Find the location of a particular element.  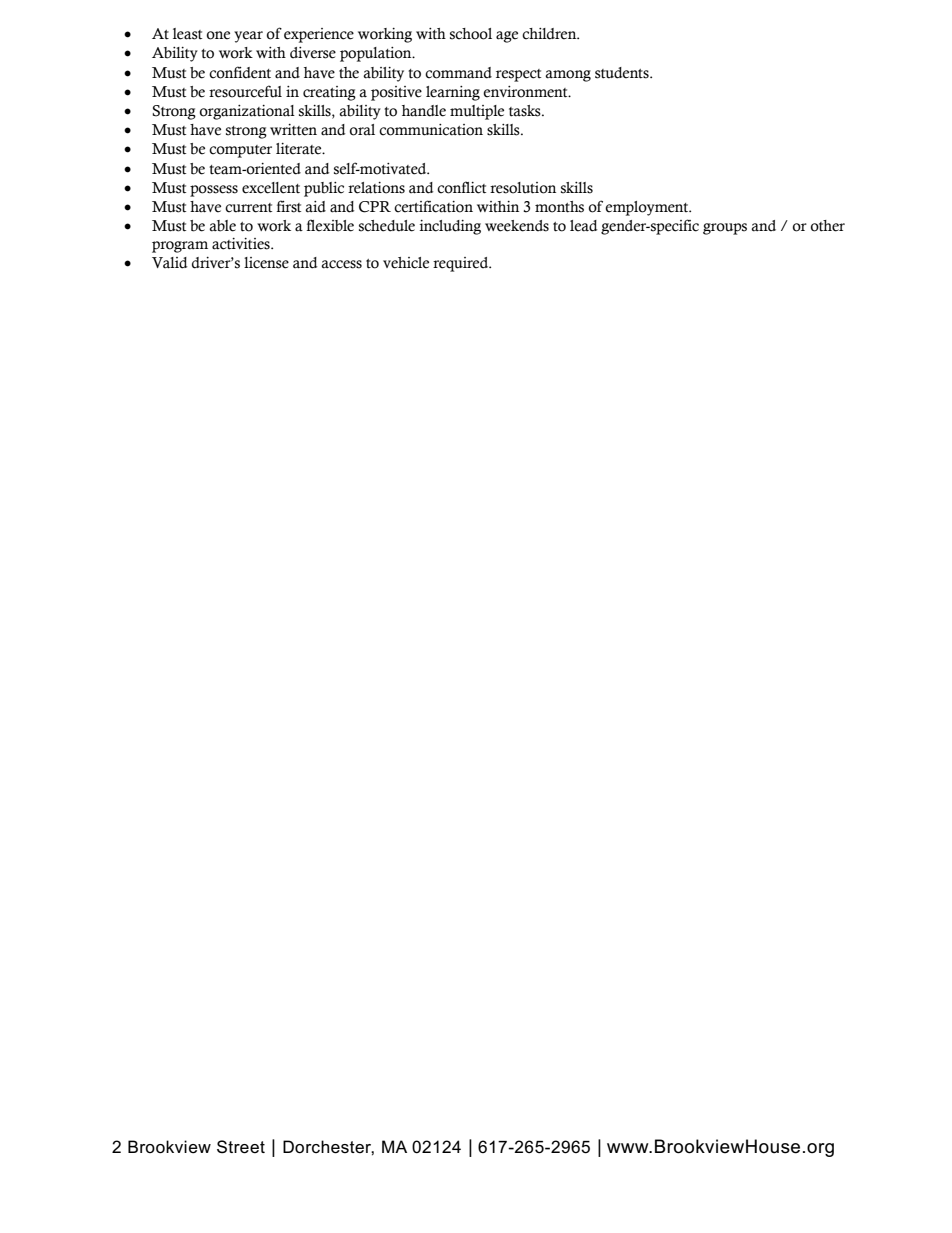

other is located at coordinates (828, 226).
